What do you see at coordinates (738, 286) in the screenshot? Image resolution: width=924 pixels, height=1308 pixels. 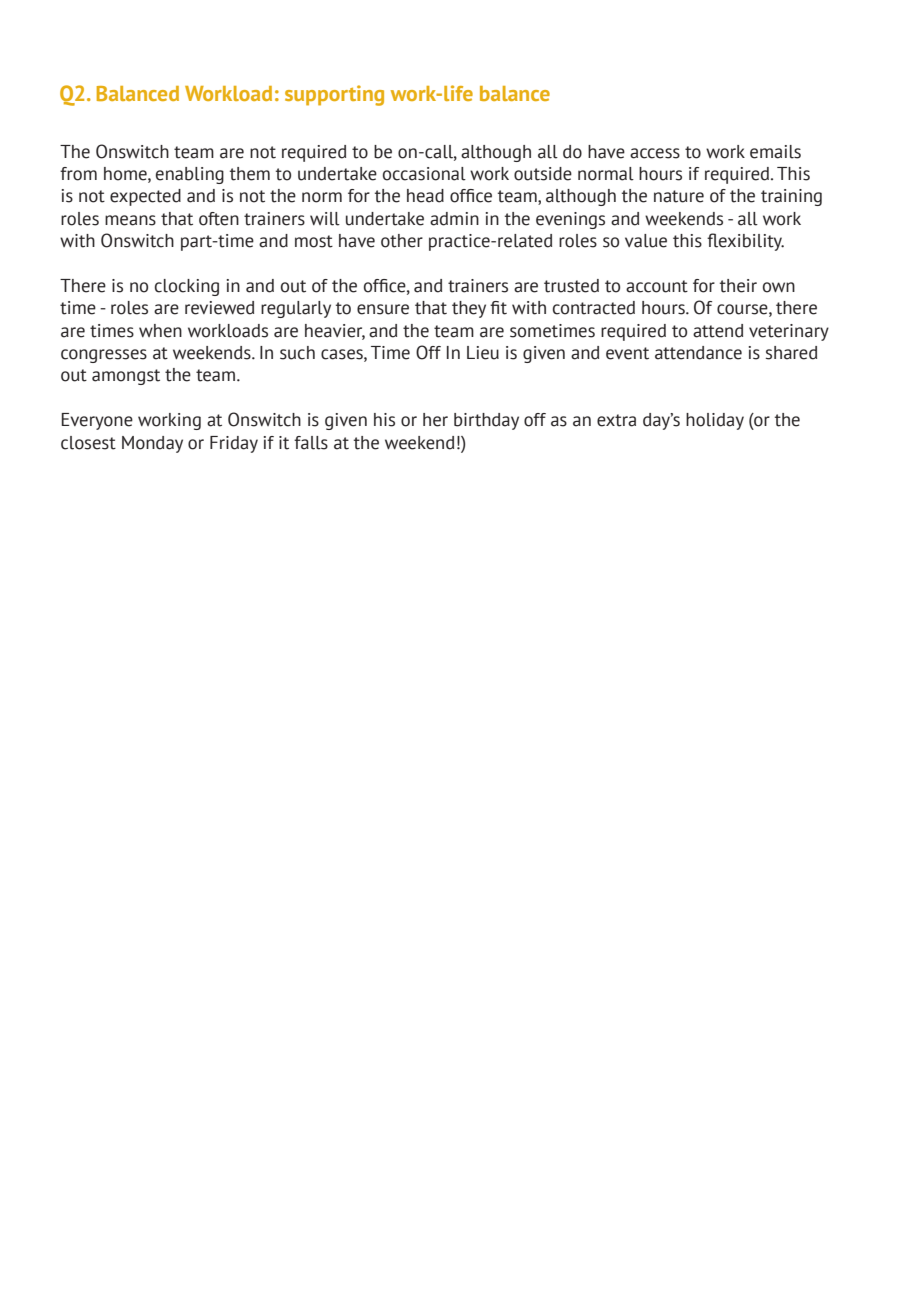 I see `their` at bounding box center [738, 286].
